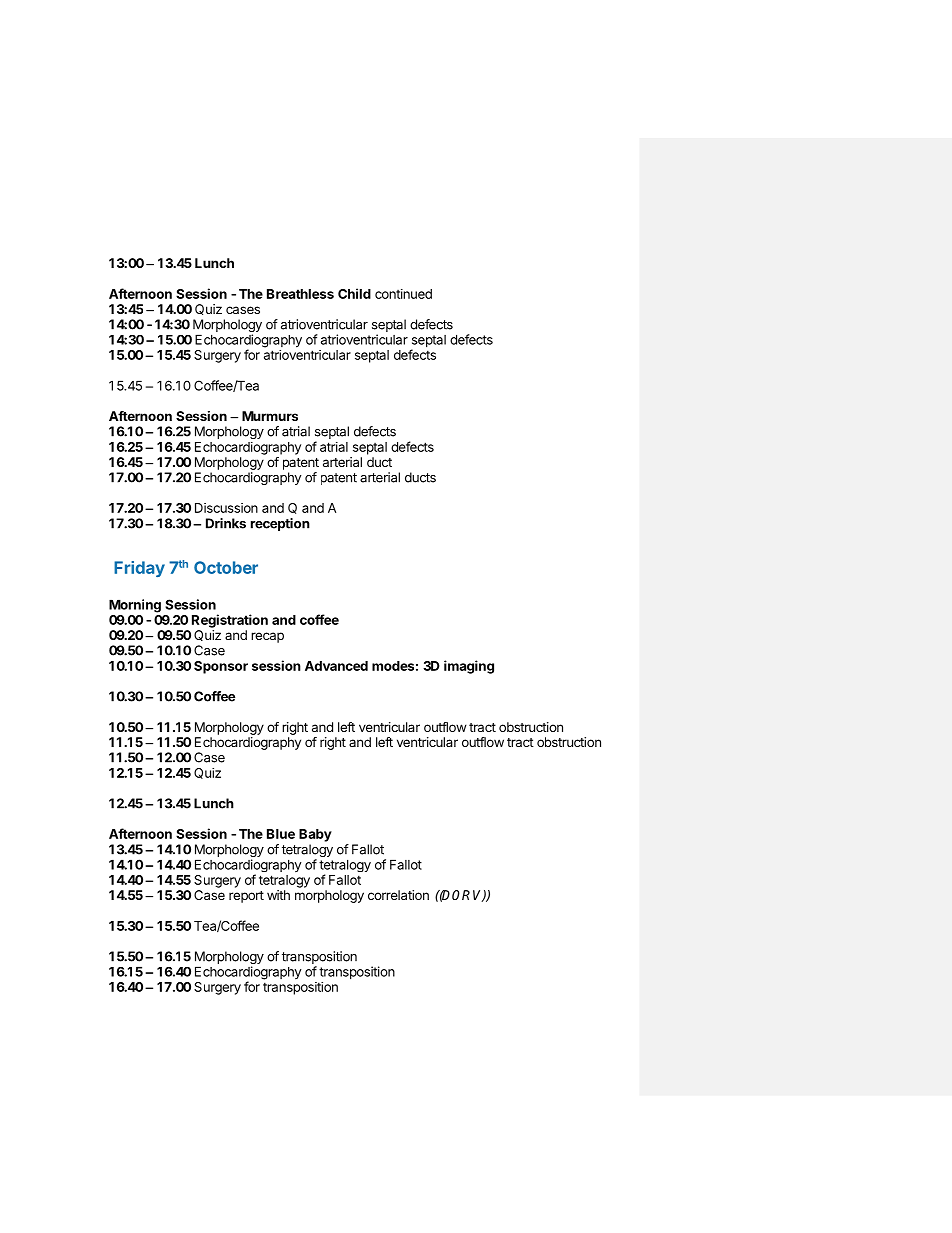  Describe the element at coordinates (221, 667) in the image. I see `Sponsor` at that location.
